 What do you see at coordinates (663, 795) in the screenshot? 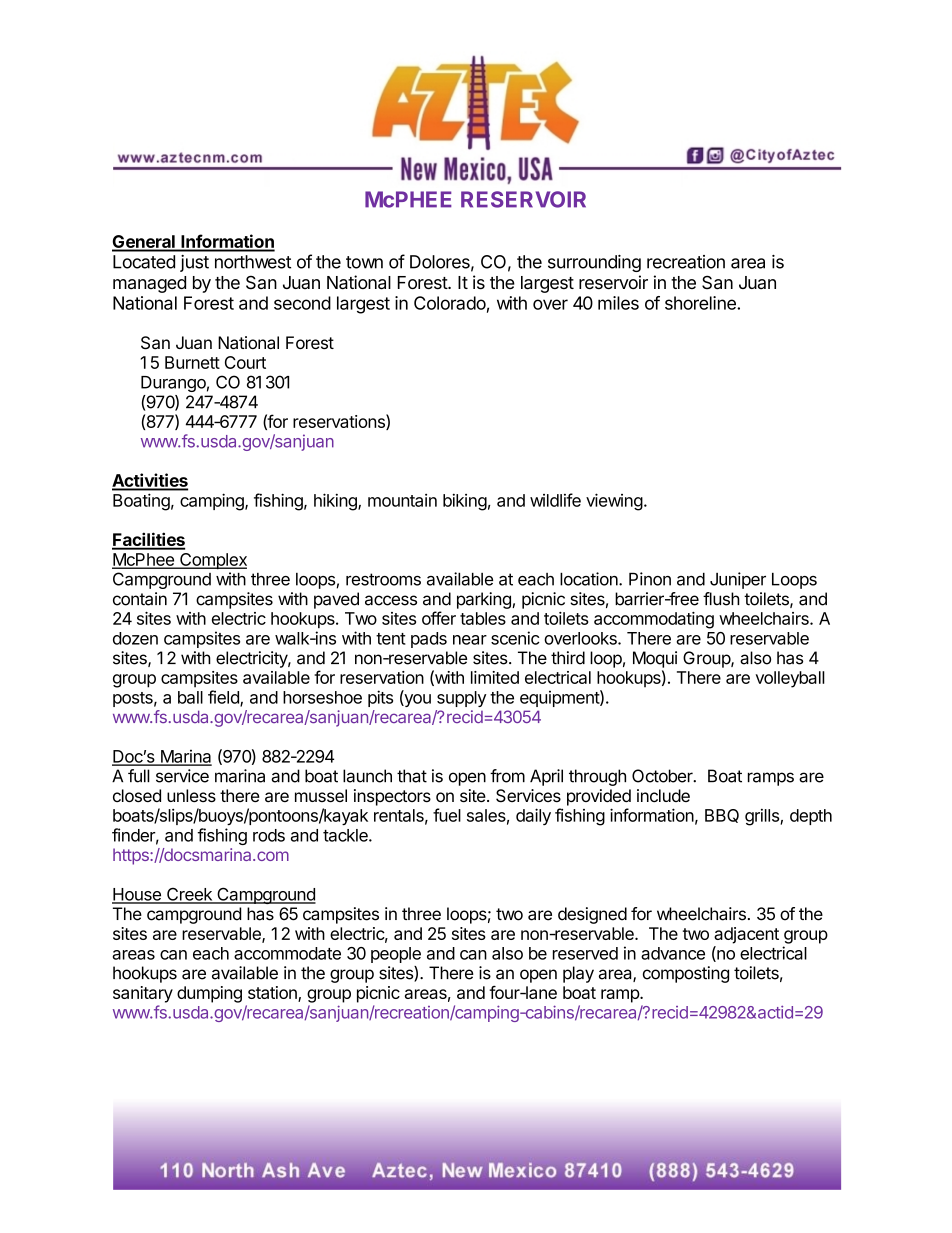
I see `include` at bounding box center [663, 795].
